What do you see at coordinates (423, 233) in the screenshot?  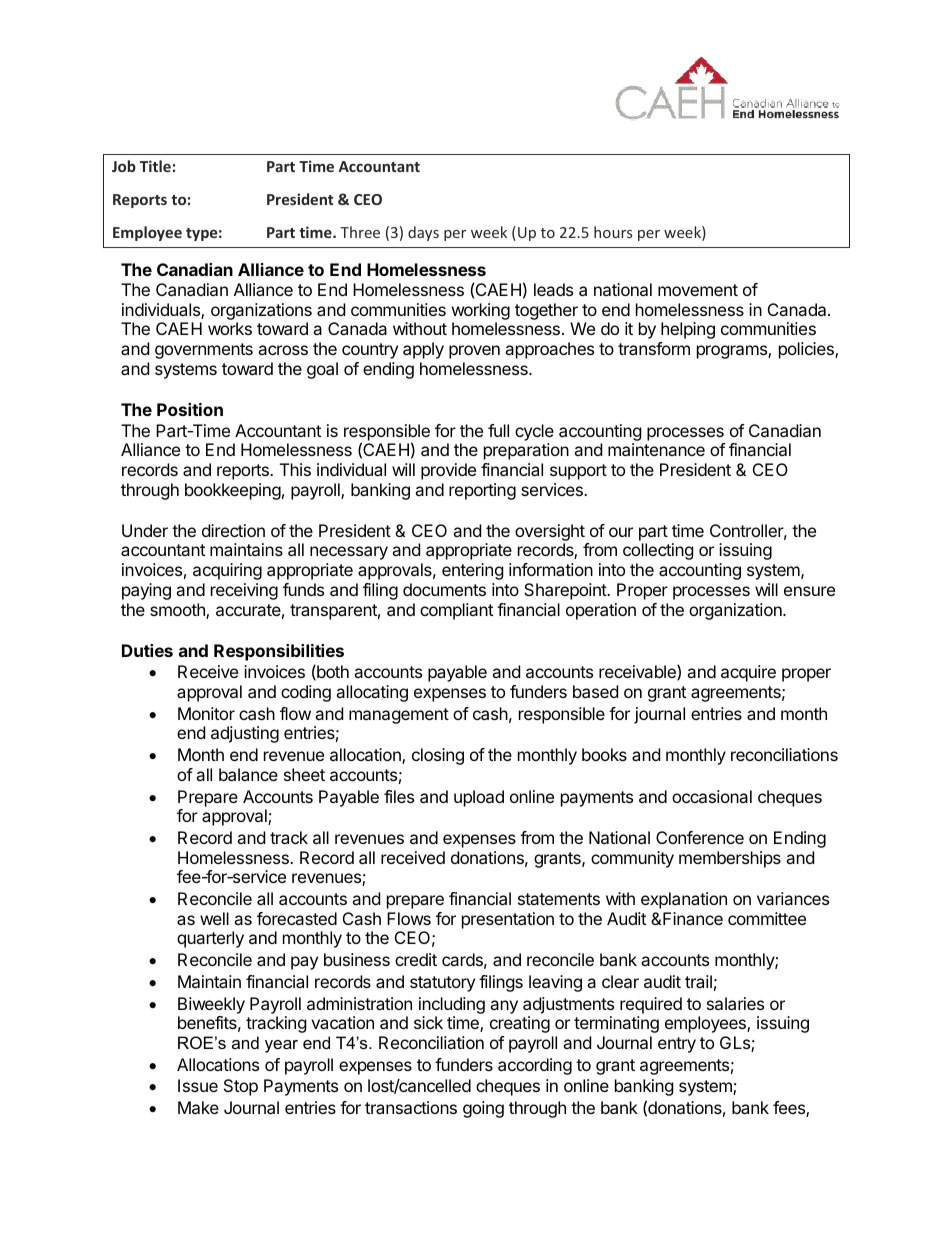 I see `days` at bounding box center [423, 233].
